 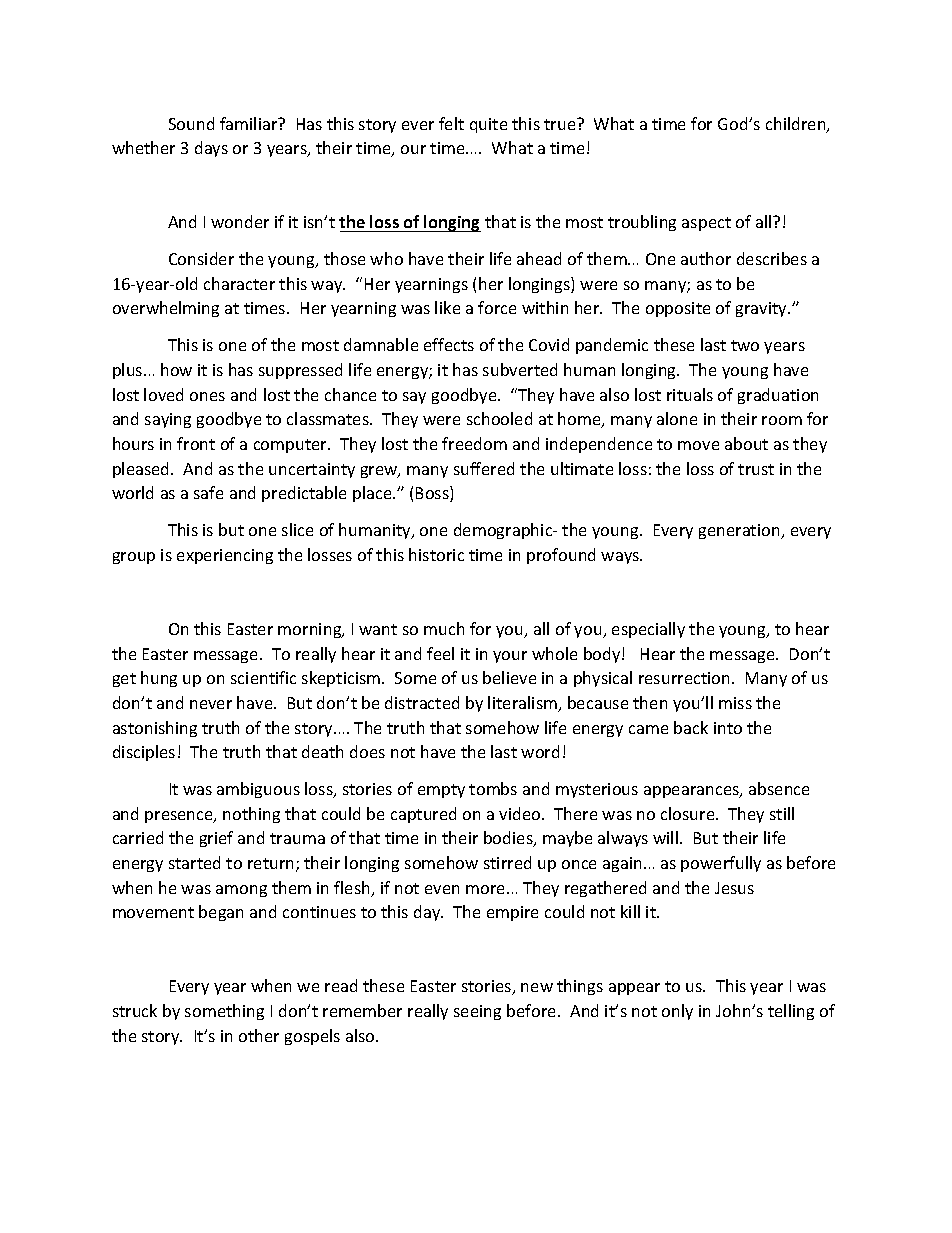 What do you see at coordinates (259, 1035) in the image?
I see `other` at bounding box center [259, 1035].
